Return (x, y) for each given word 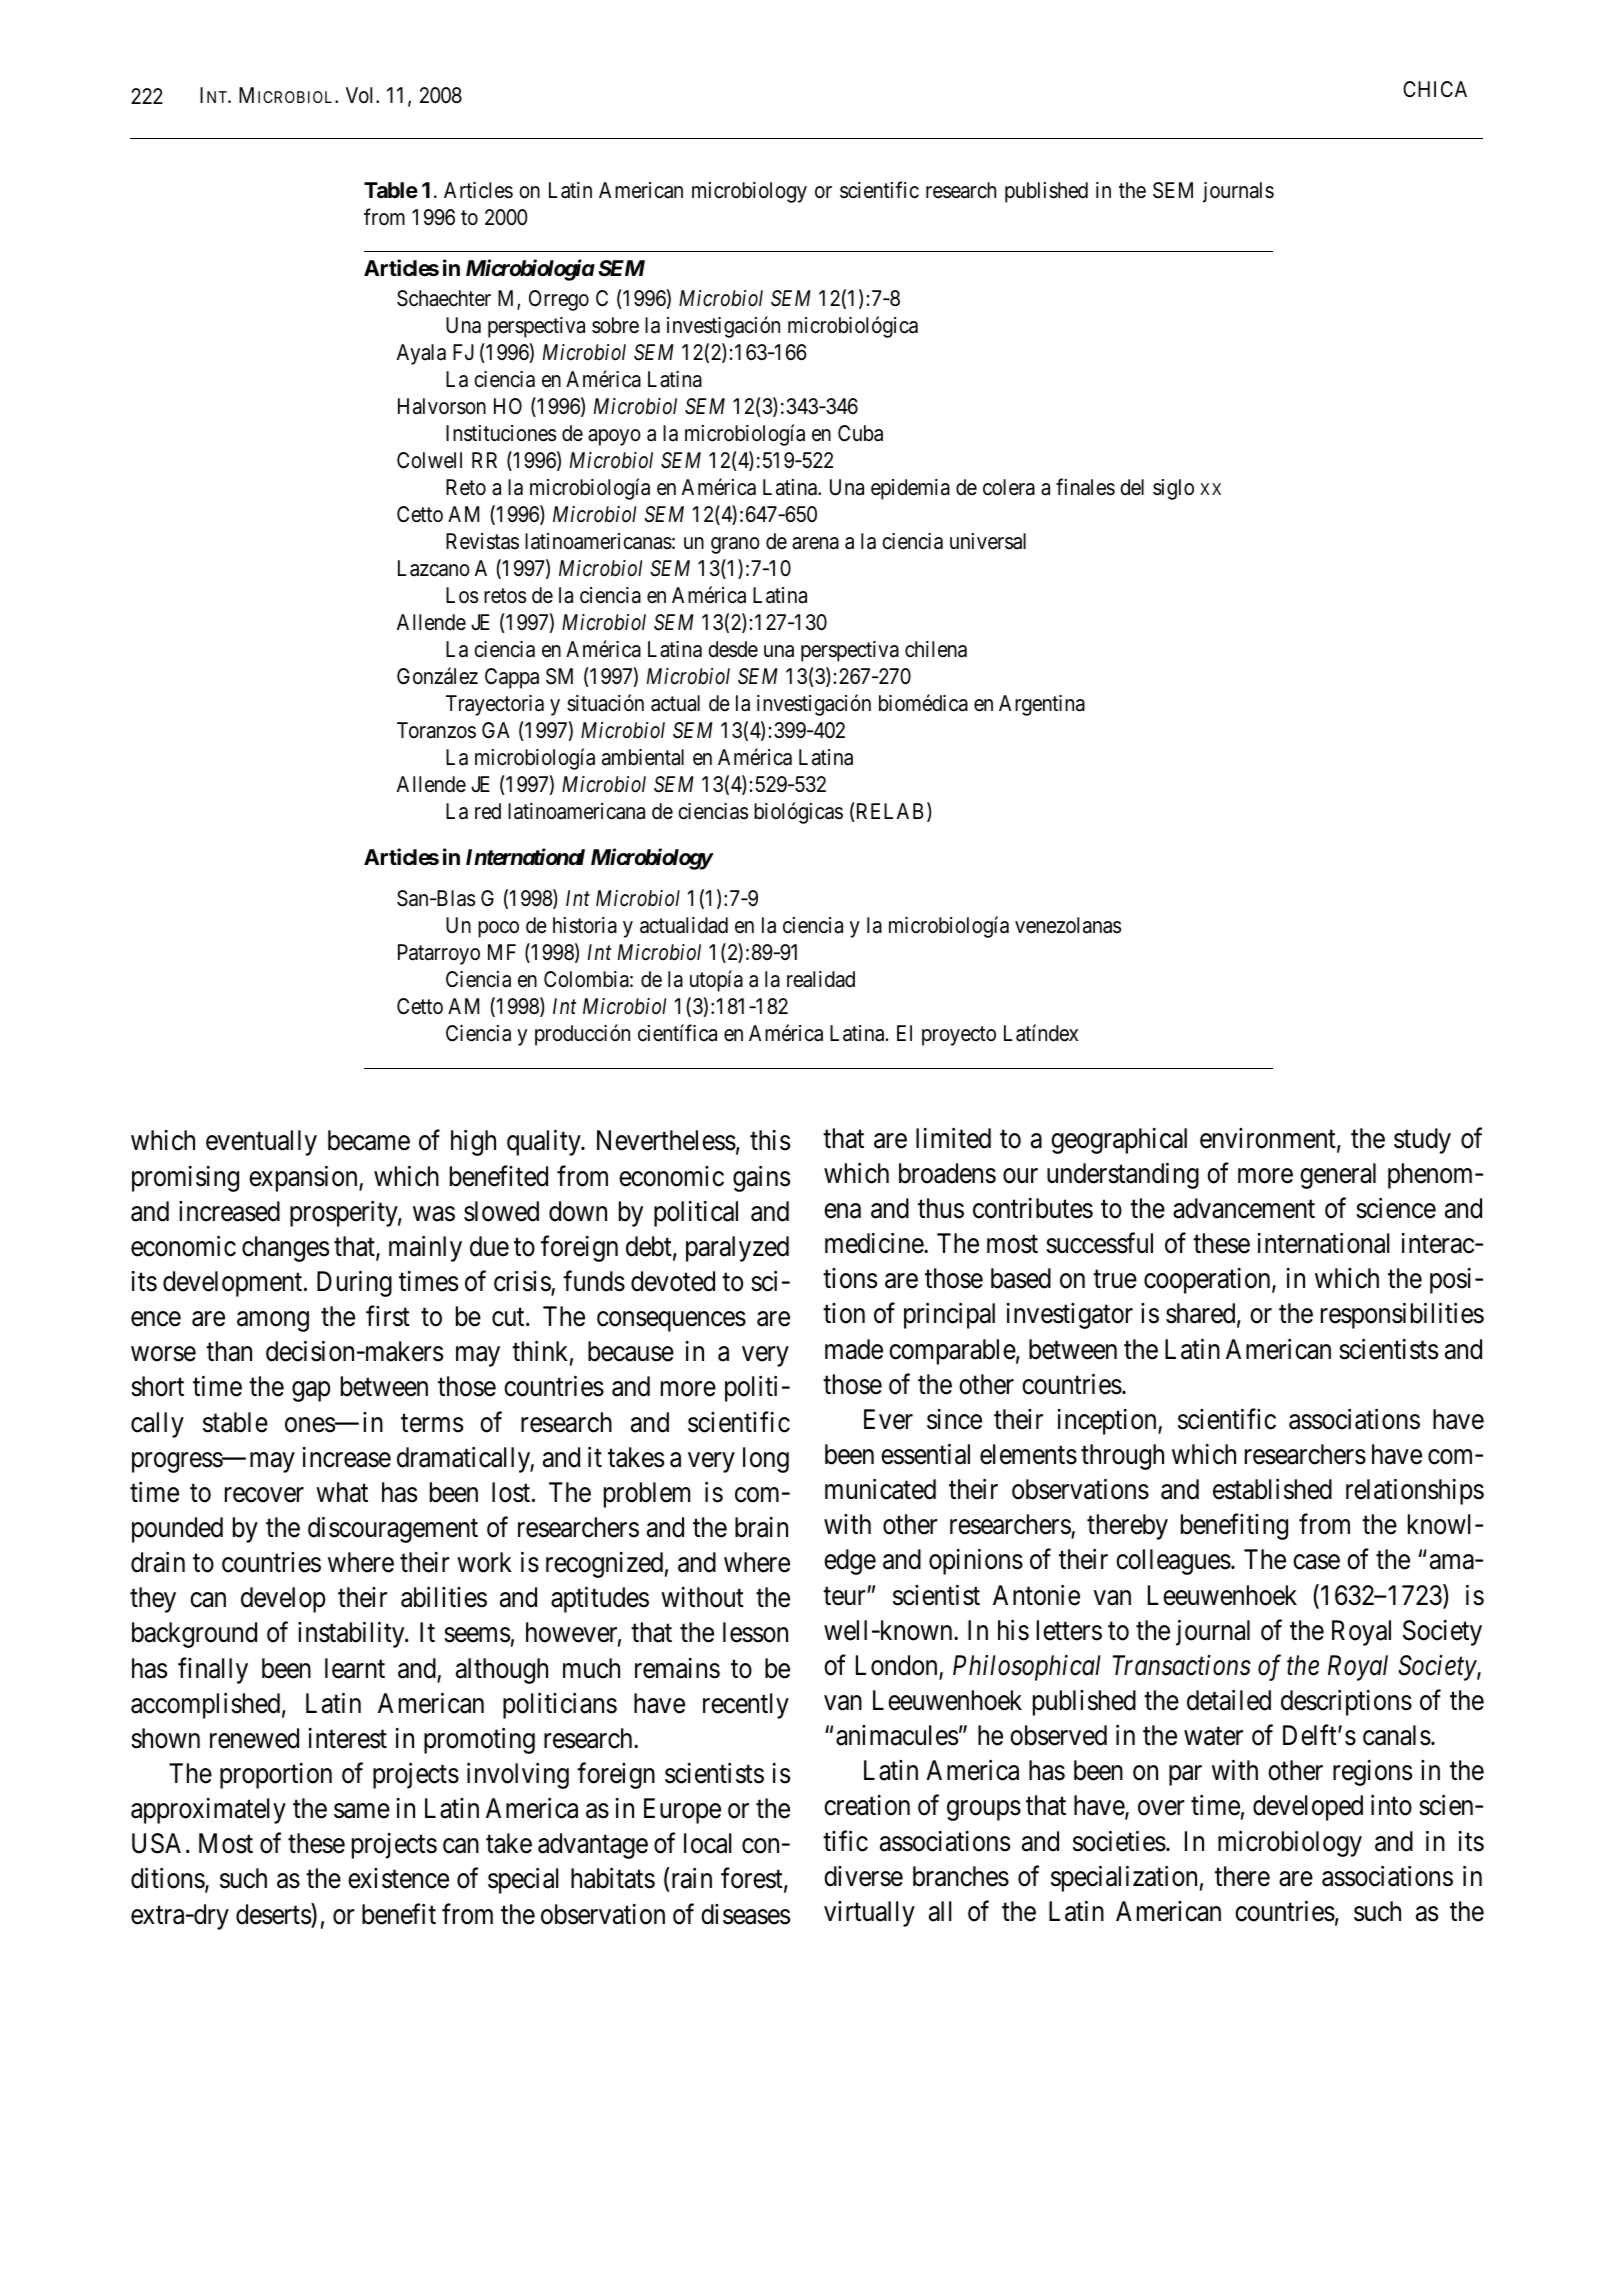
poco (498, 929)
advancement (1244, 1208)
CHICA (1435, 89)
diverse (863, 1876)
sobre (615, 325)
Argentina (1042, 705)
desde (733, 649)
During (354, 1284)
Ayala (421, 354)
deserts (274, 1914)
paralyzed (737, 1249)
